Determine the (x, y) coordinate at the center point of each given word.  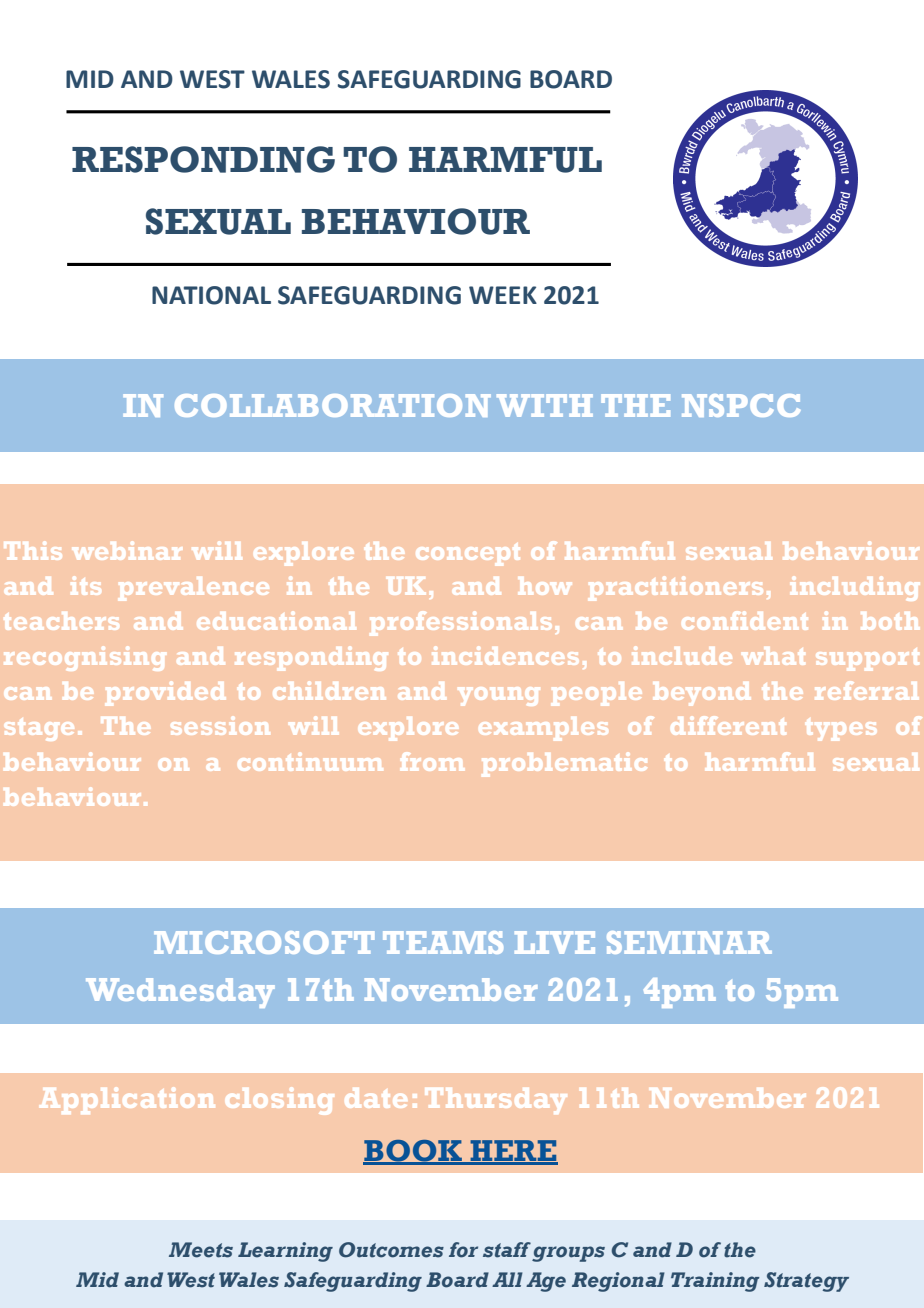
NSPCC (741, 405)
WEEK (503, 295)
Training (715, 1282)
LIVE (555, 942)
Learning (285, 1252)
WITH (545, 405)
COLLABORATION (333, 405)
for (463, 1250)
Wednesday (180, 993)
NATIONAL (211, 295)
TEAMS (443, 942)
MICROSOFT (264, 942)
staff (507, 1250)
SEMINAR (689, 942)
